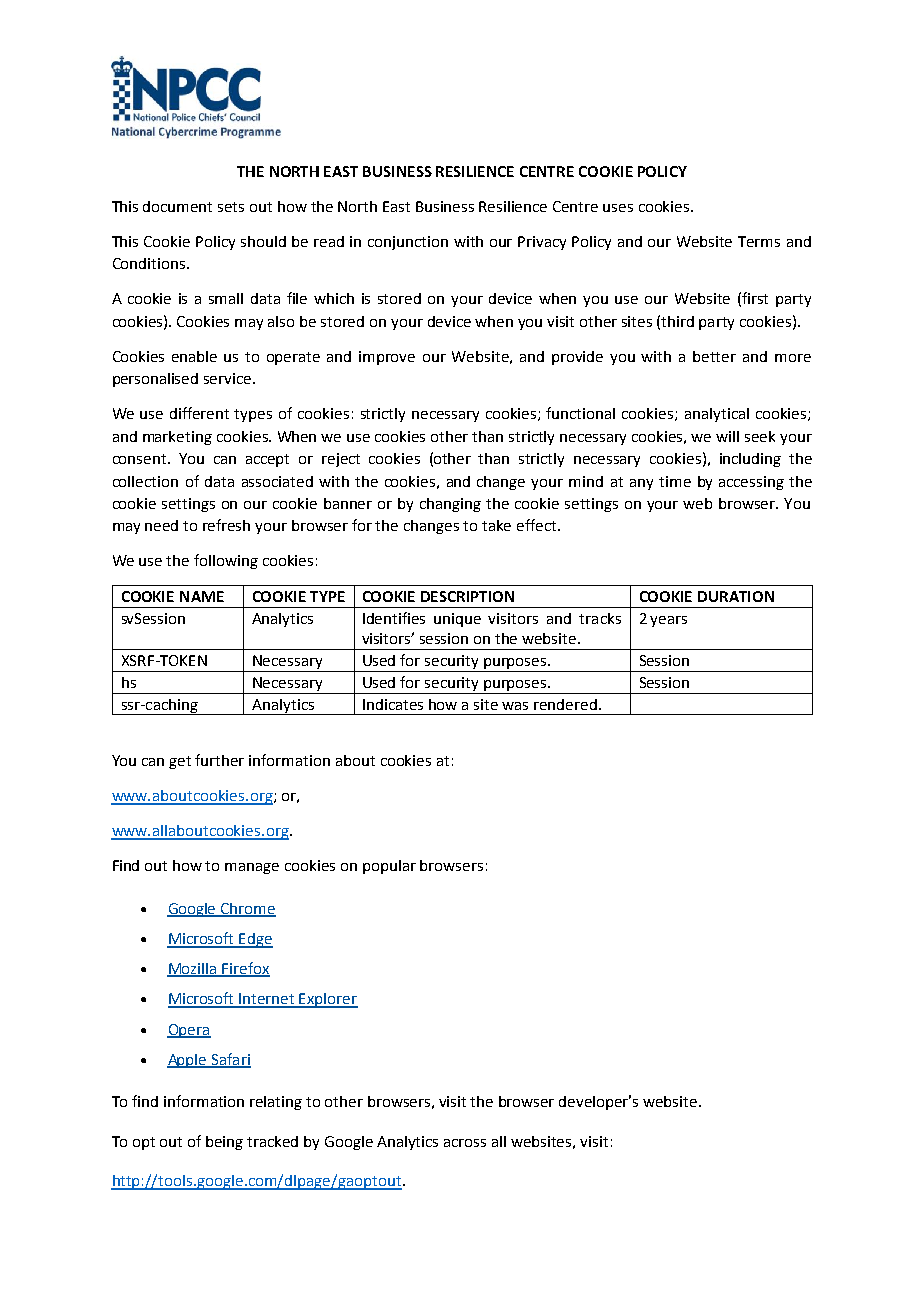 The width and height of the document is (924, 1308). What do you see at coordinates (668, 621) in the document?
I see `years` at bounding box center [668, 621].
